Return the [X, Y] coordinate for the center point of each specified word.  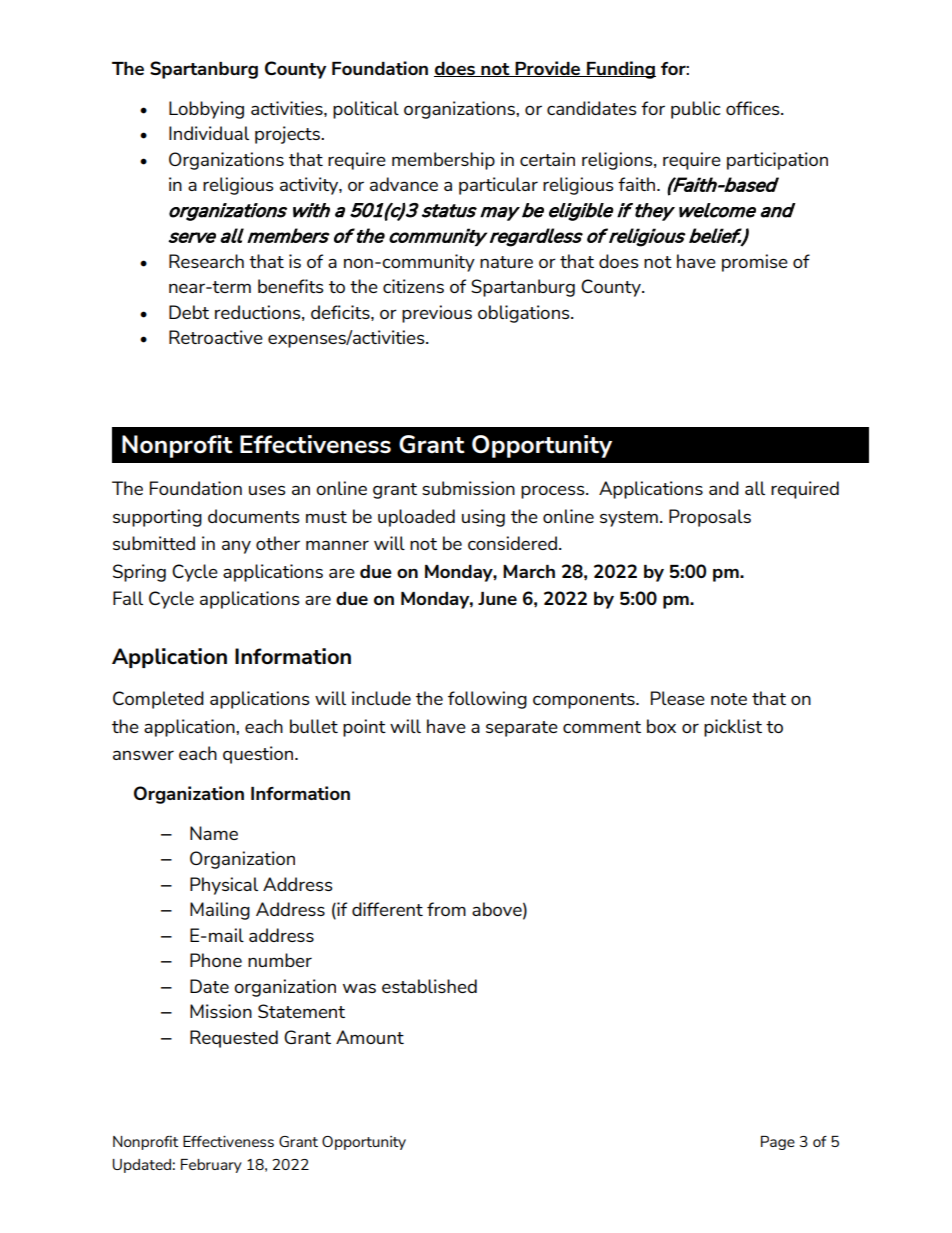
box [661, 726]
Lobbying [206, 110]
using [483, 518]
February [211, 1166]
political [366, 110]
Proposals [710, 518]
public [695, 110]
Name [214, 833]
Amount [370, 1037]
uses [267, 490]
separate [522, 729]
